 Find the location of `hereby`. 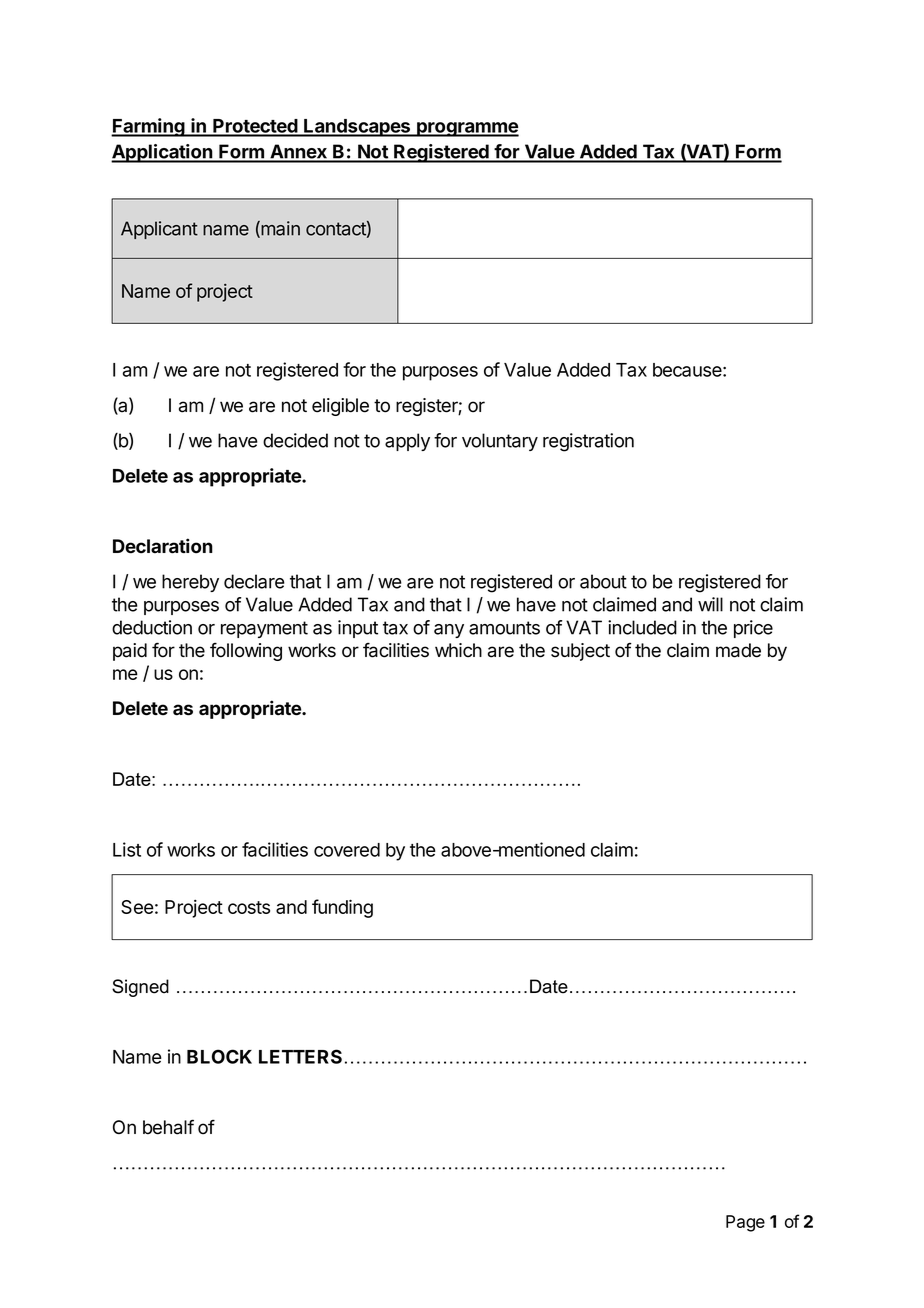

hereby is located at coordinates (190, 583).
